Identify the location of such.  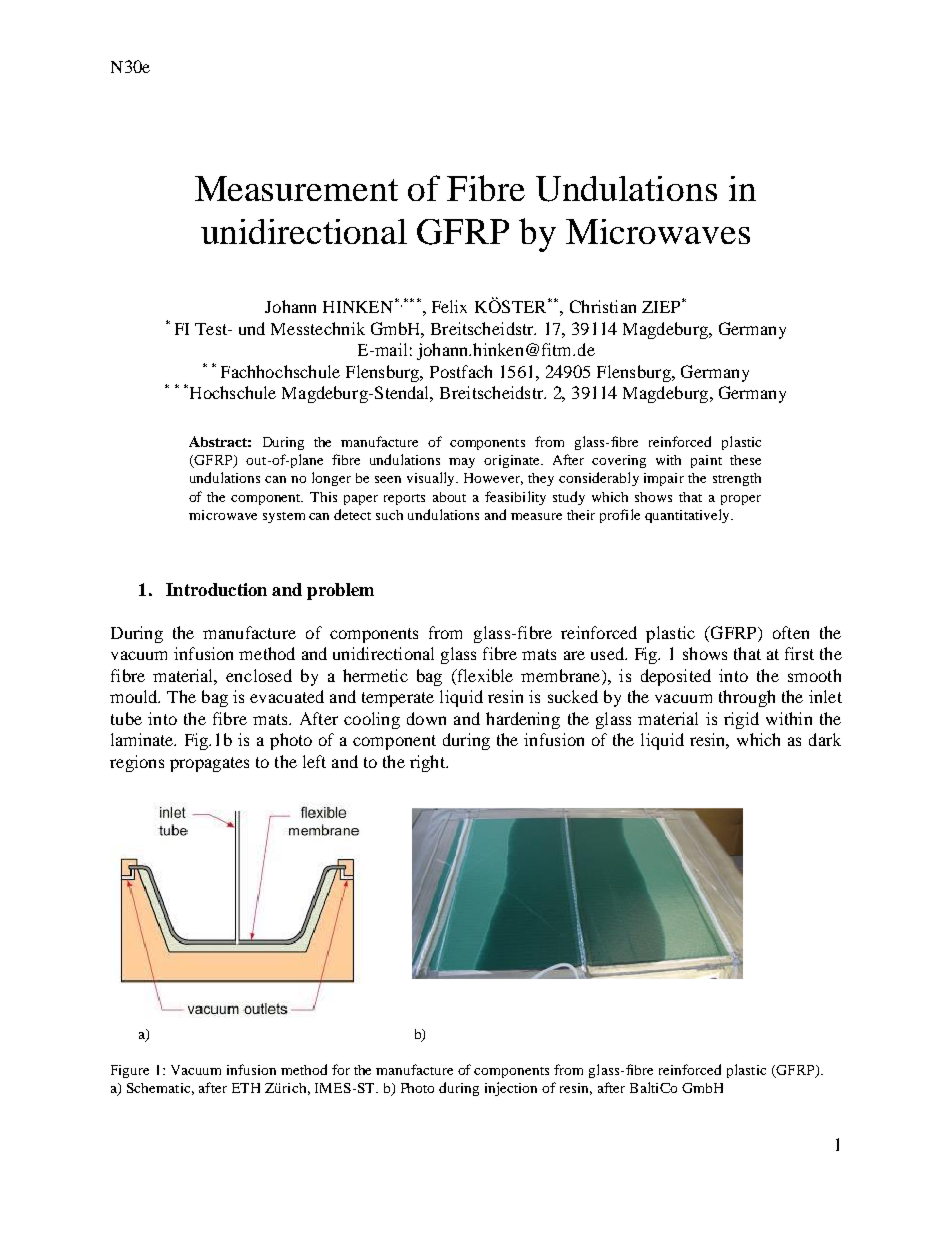
(389, 515).
